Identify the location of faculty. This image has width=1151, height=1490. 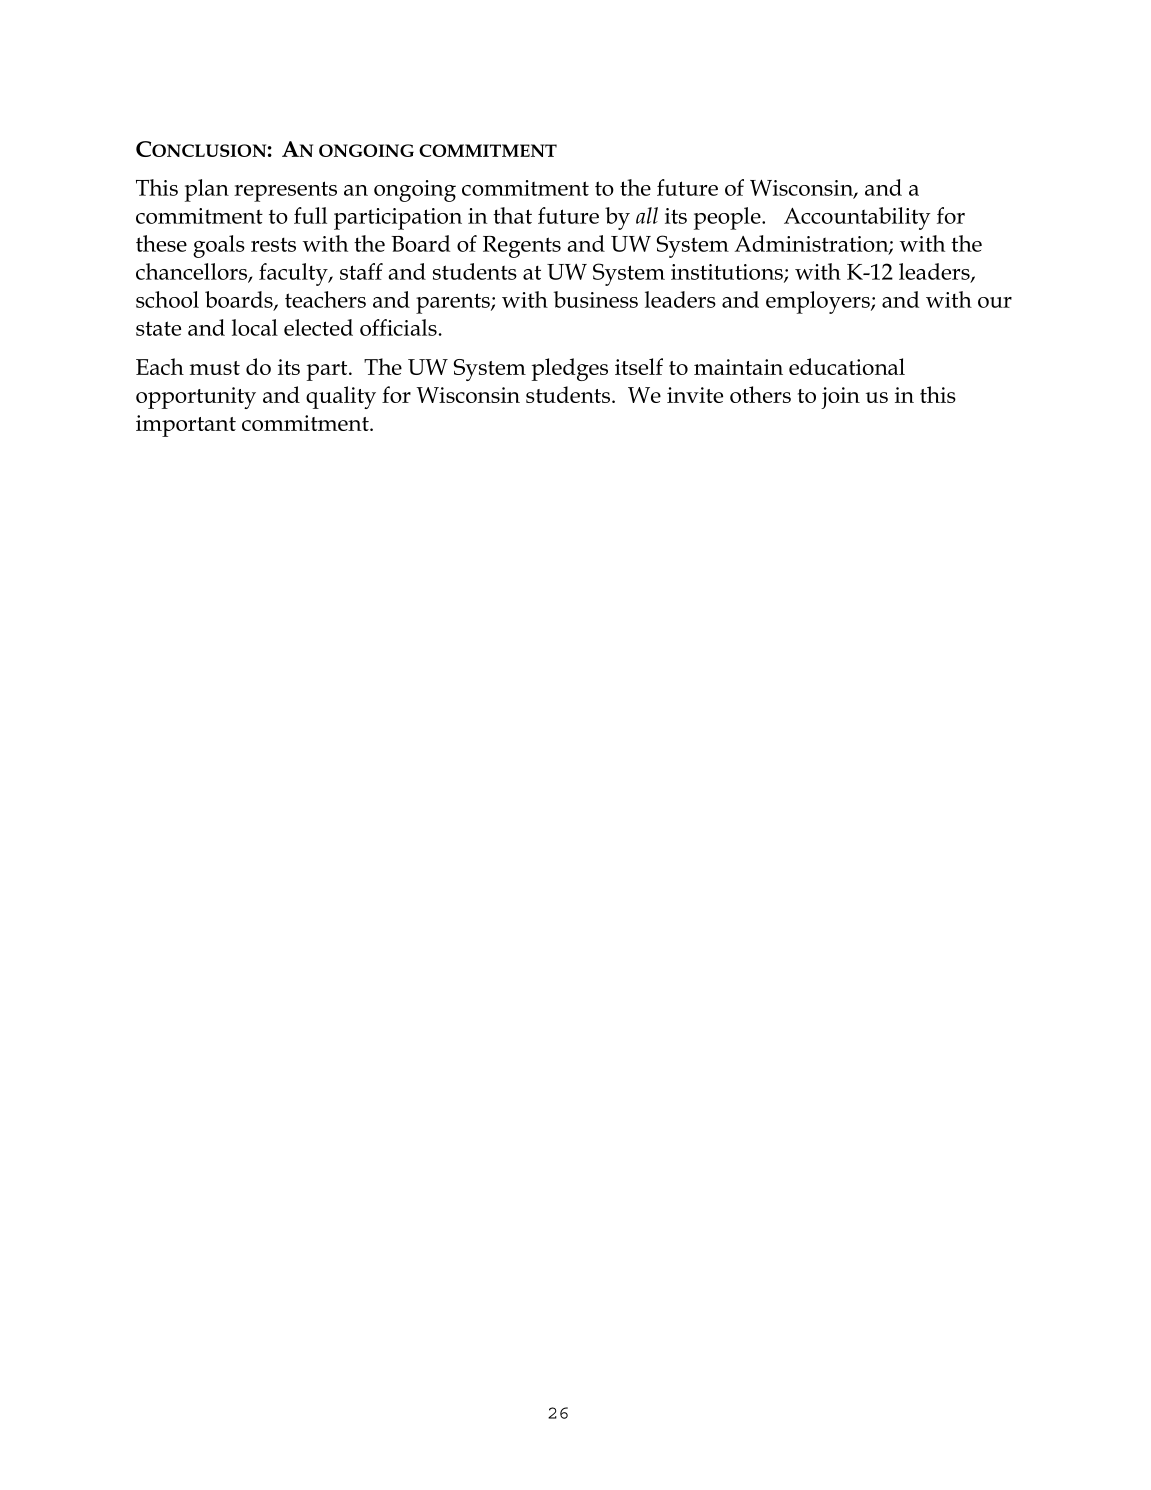
(294, 274).
